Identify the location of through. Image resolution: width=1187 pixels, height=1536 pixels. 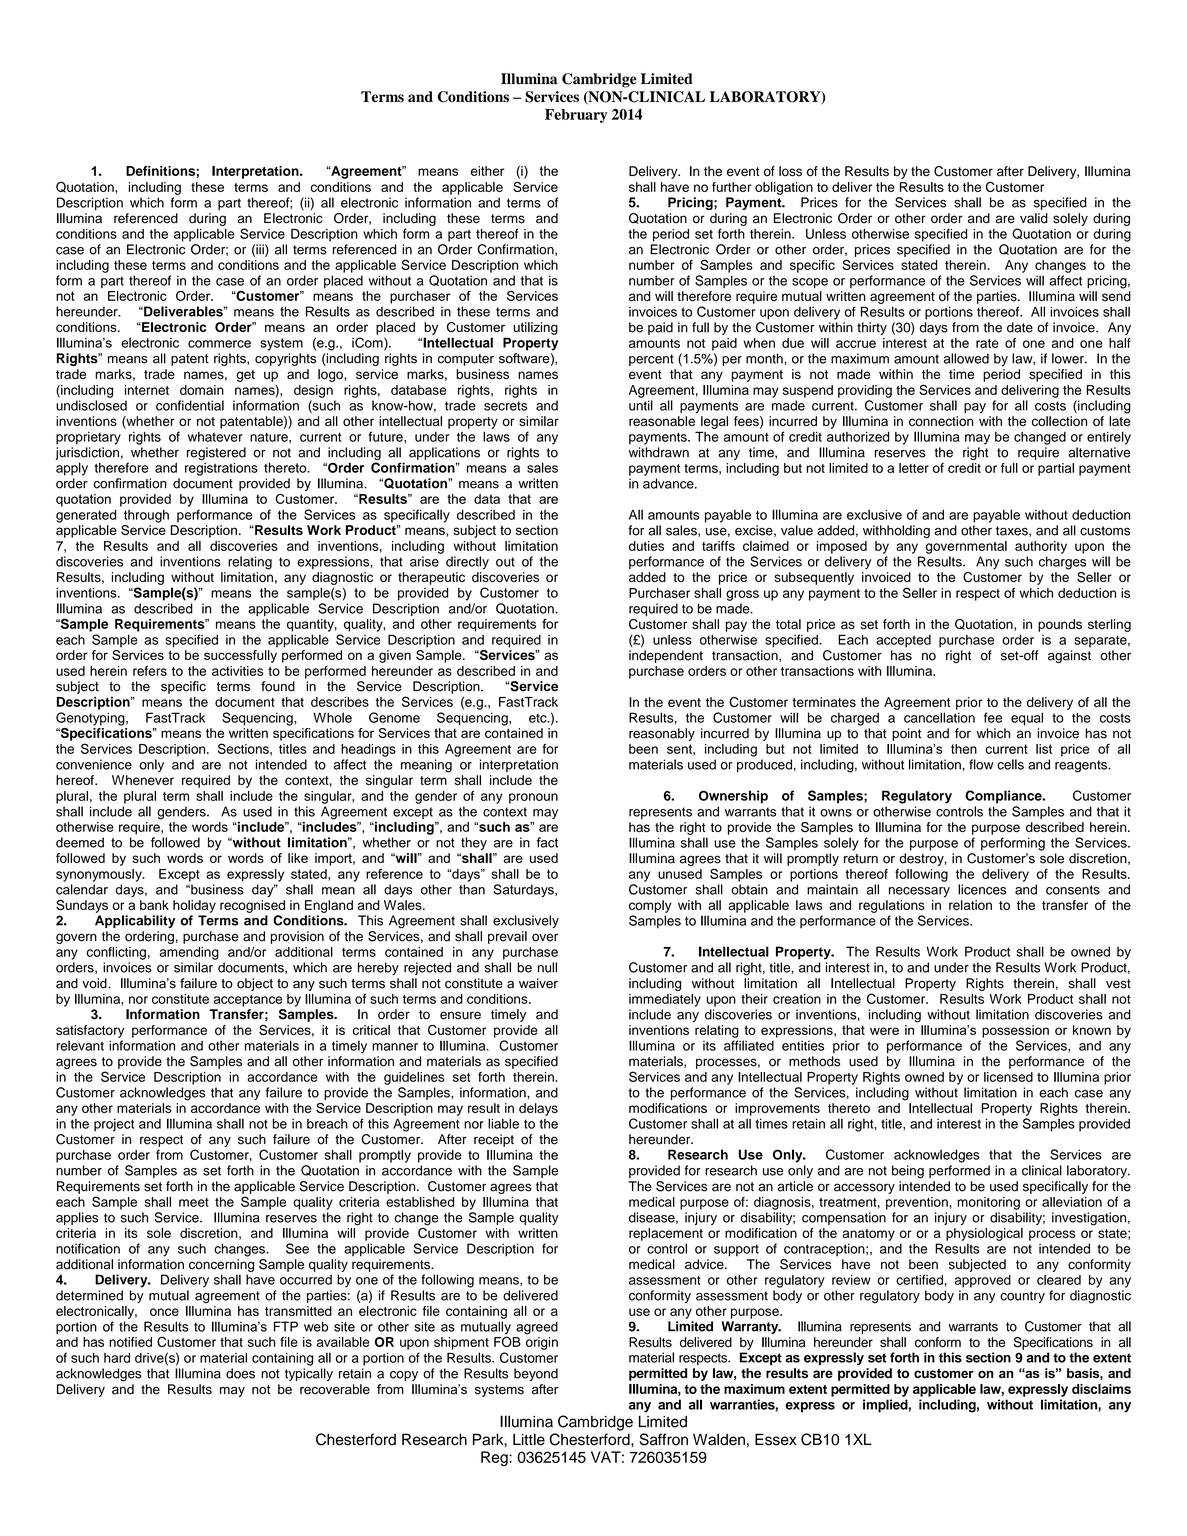
(146, 516).
